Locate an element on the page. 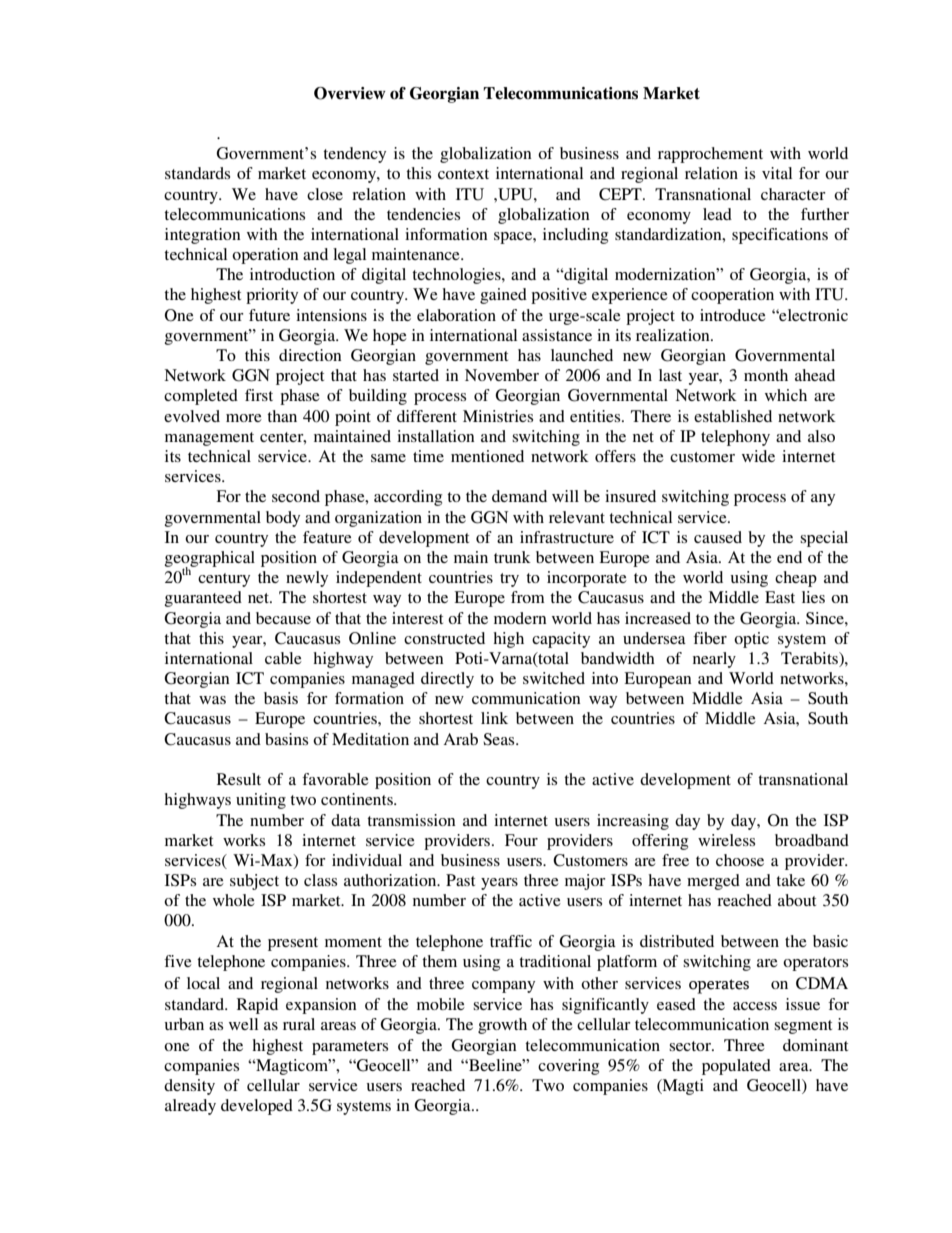 This image has height=1233, width=952. Overview is located at coordinates (350, 93).
